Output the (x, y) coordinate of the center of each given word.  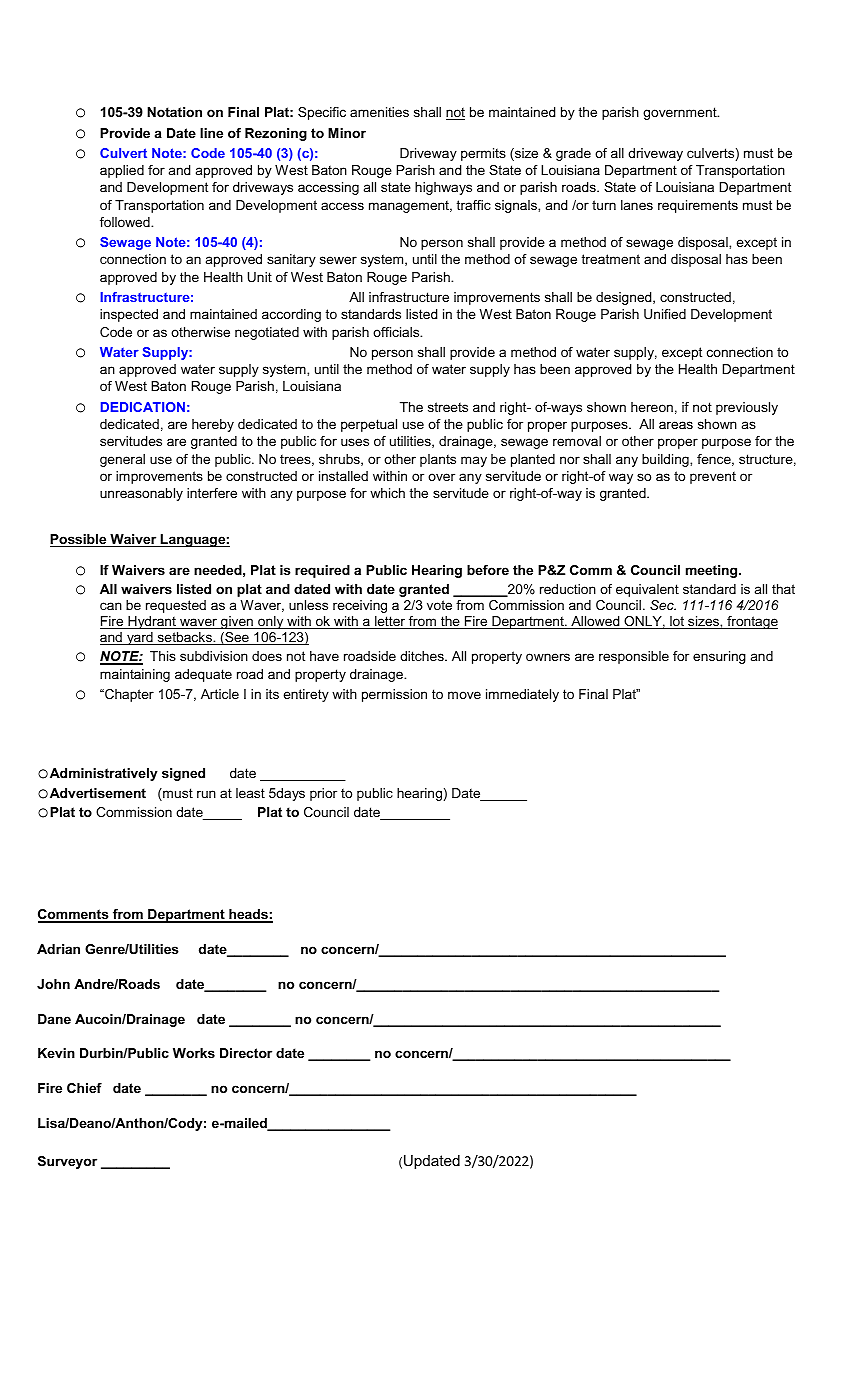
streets (448, 407)
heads (248, 915)
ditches (423, 656)
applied (122, 171)
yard (140, 638)
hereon (652, 407)
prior (323, 794)
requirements (698, 206)
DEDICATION (143, 407)
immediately (522, 695)
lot (677, 622)
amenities (379, 112)
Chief (84, 1088)
